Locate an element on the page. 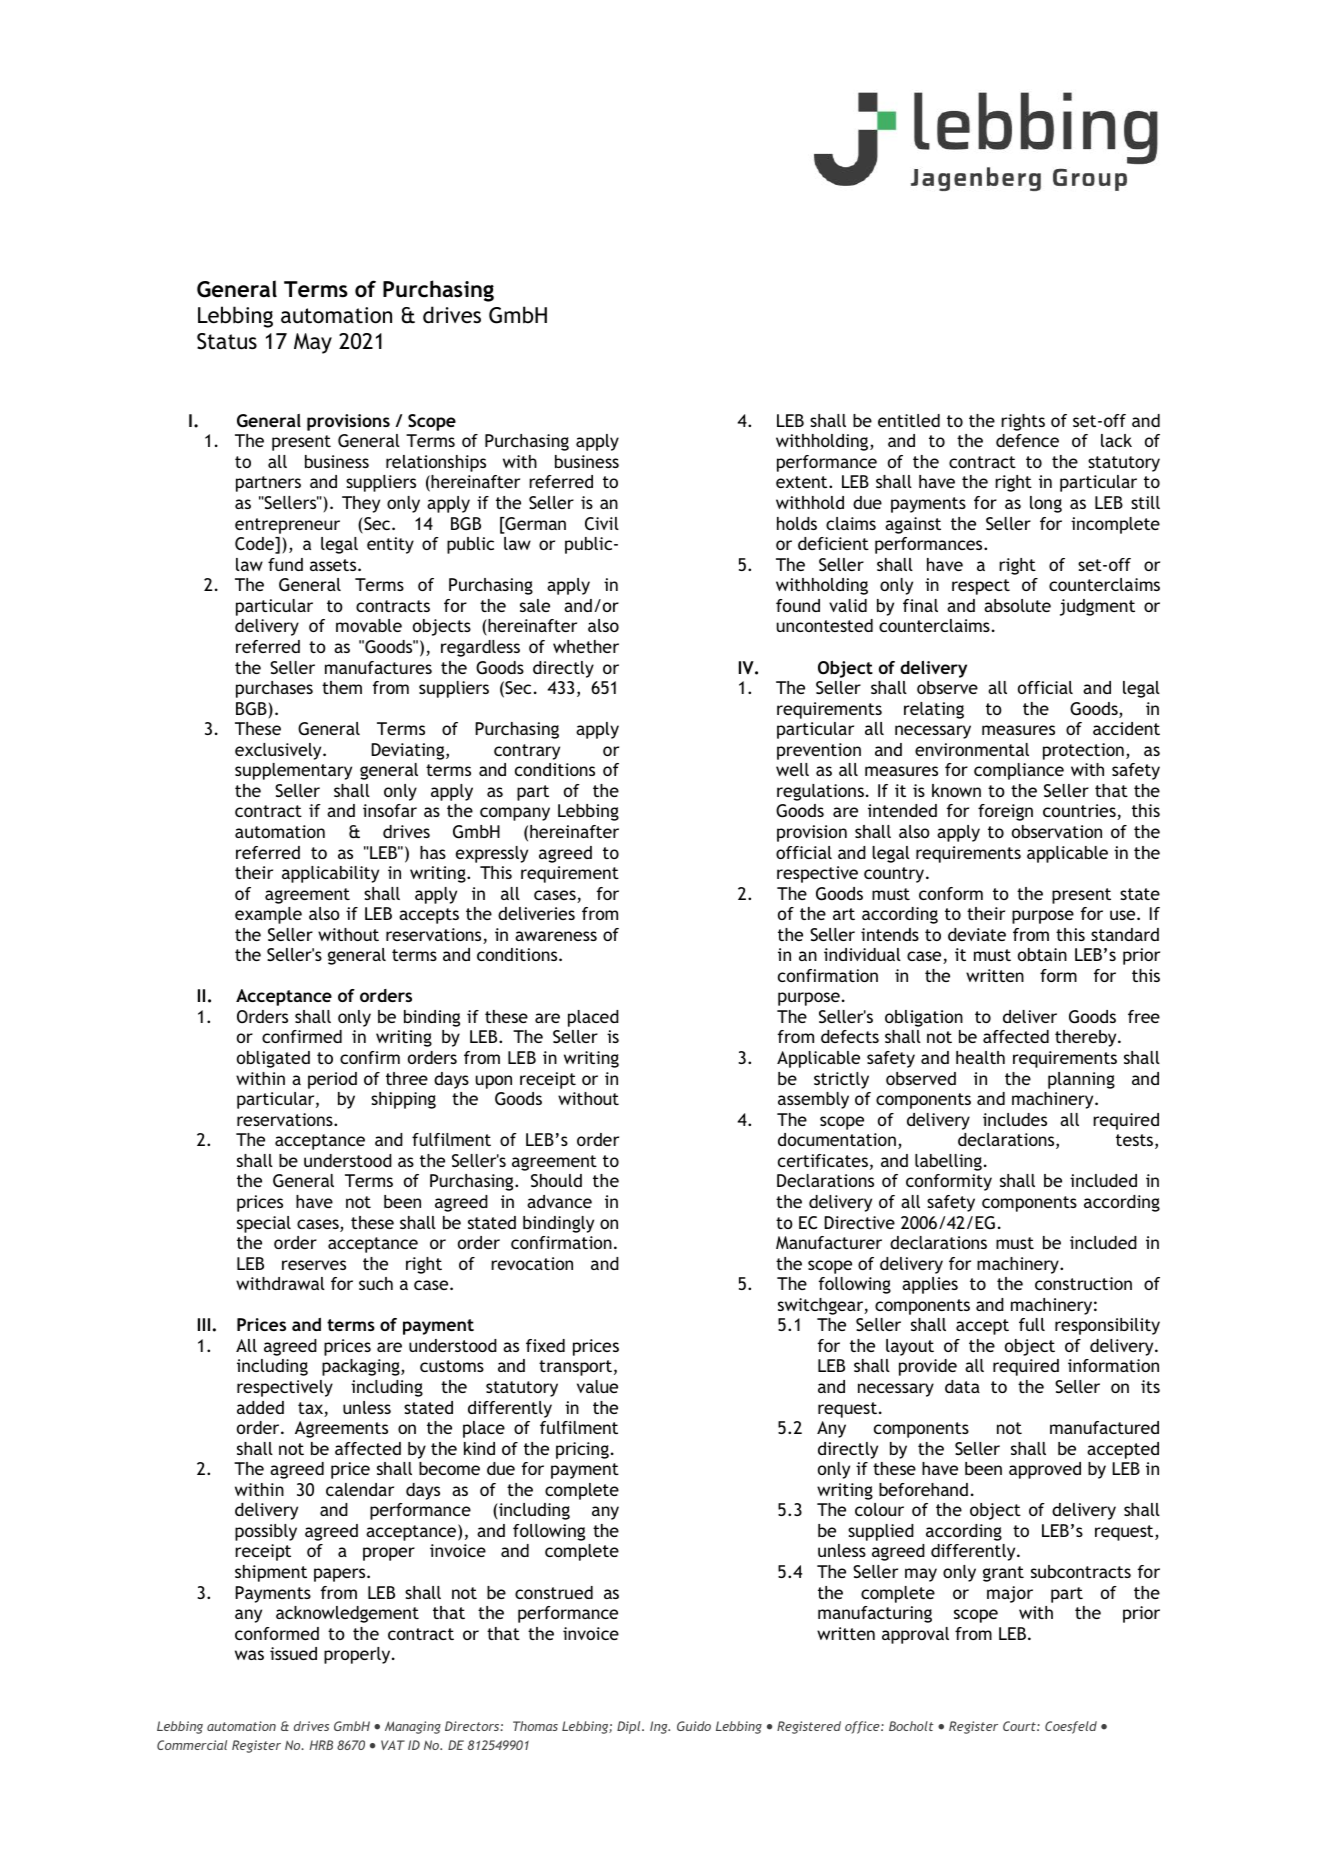  obligated is located at coordinates (273, 1059).
